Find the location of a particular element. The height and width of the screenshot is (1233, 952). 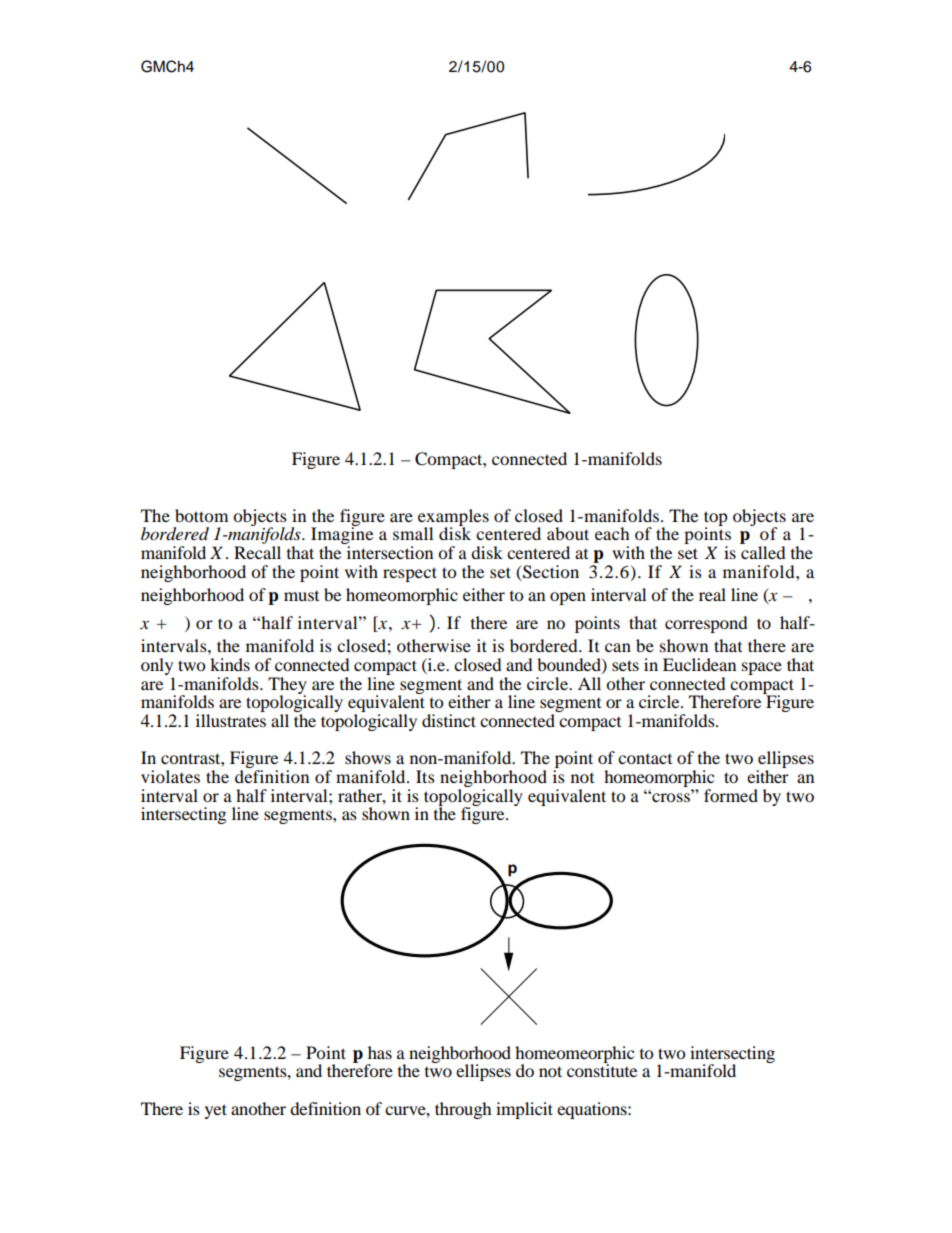

formed is located at coordinates (731, 795).
